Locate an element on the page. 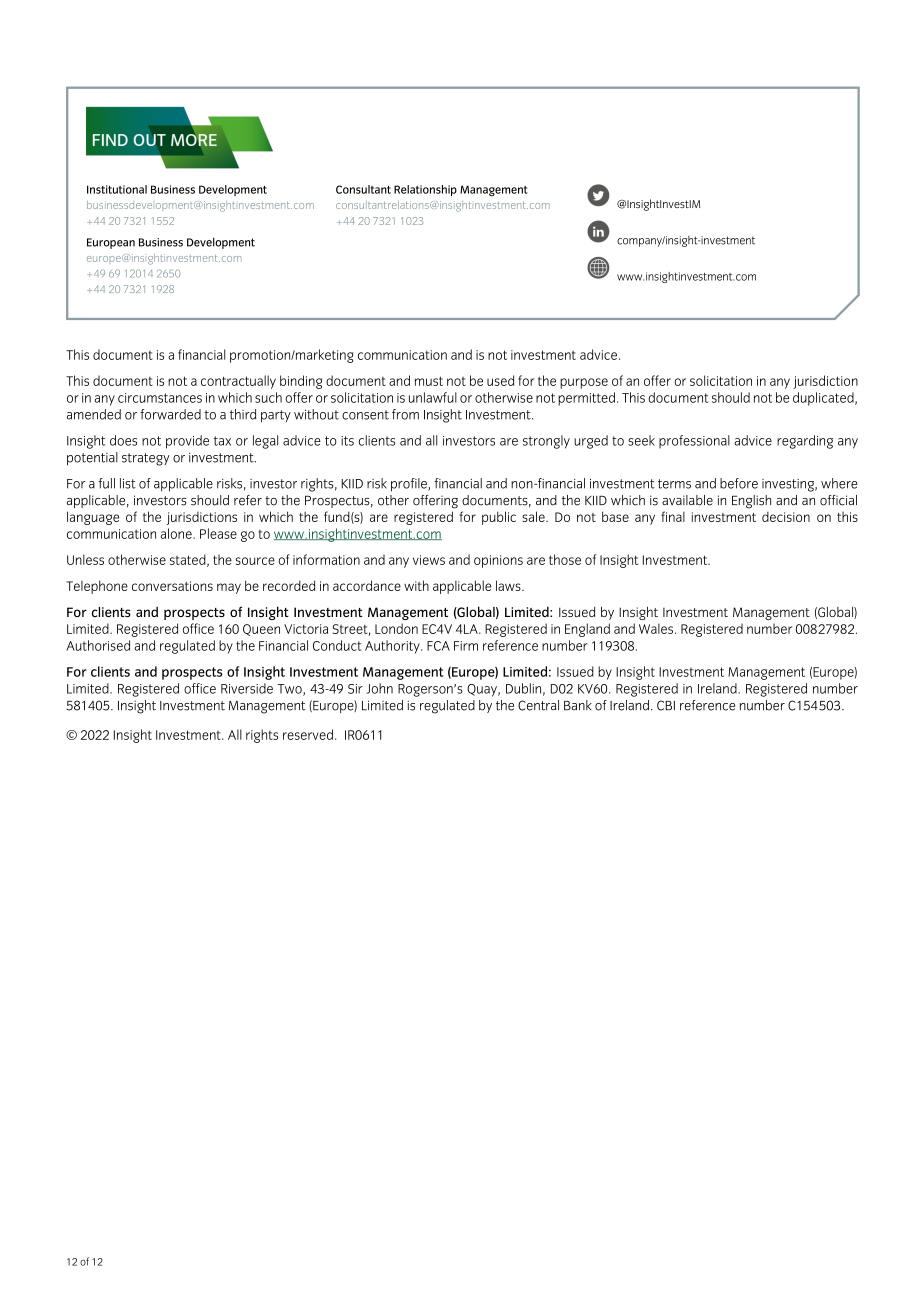  strategy is located at coordinates (146, 459).
